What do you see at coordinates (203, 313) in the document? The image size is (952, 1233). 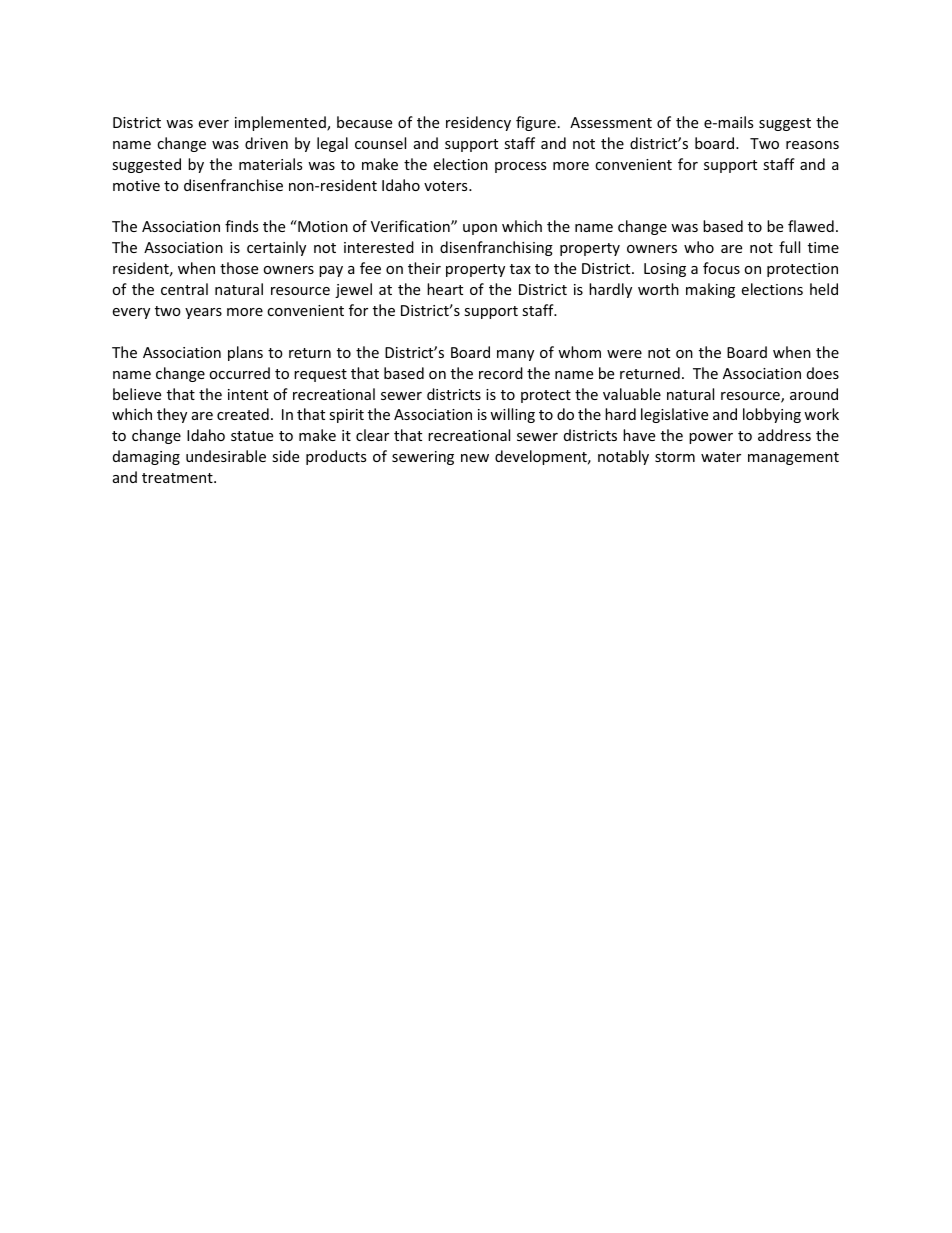 I see `years` at bounding box center [203, 313].
